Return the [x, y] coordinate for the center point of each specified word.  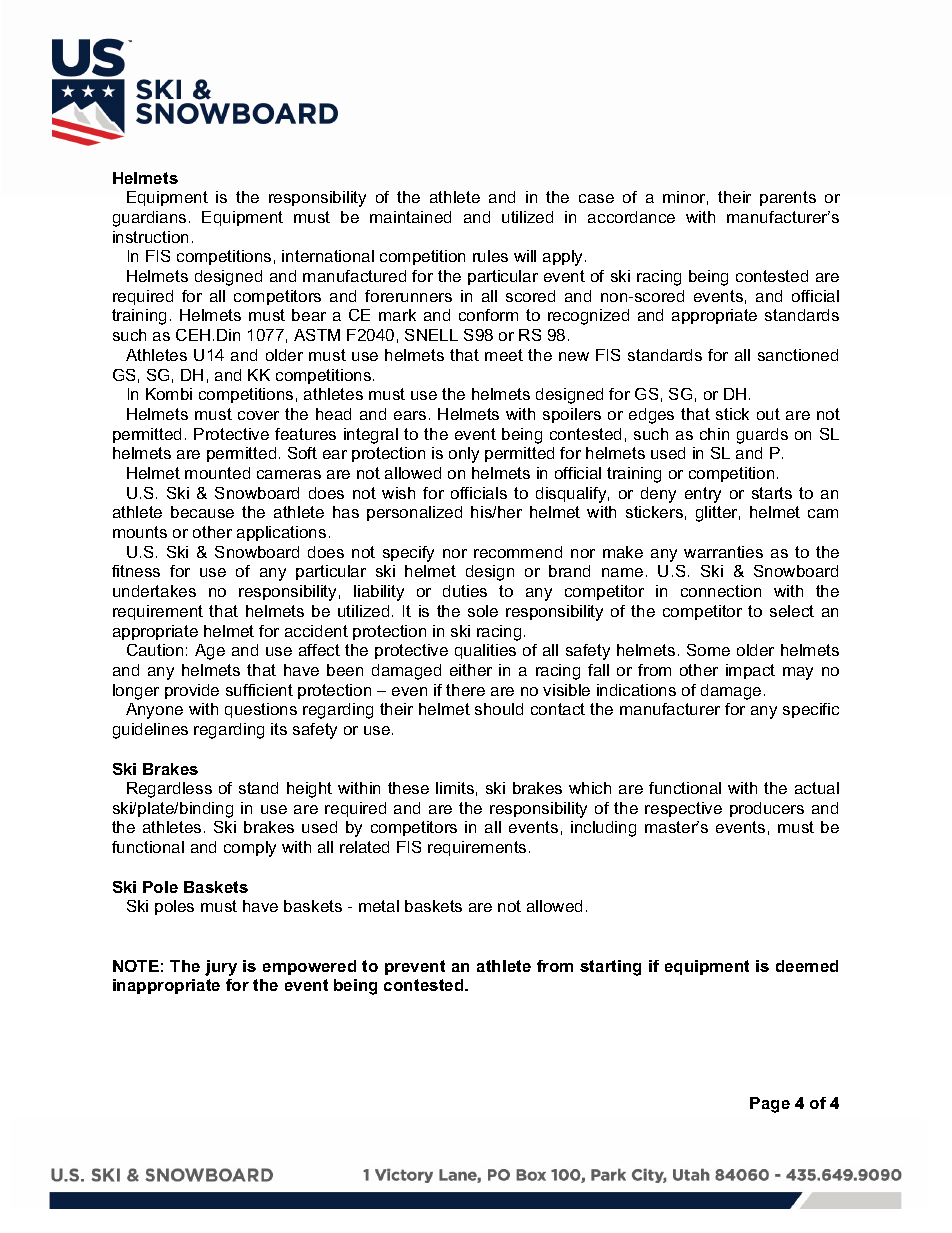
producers [767, 809]
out [768, 414]
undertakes [154, 591]
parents [788, 198]
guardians [149, 219]
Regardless [169, 790]
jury [221, 968]
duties [465, 591]
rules [490, 256]
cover [258, 415]
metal [379, 906]
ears [410, 415]
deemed [807, 966]
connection [721, 591]
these [408, 788]
